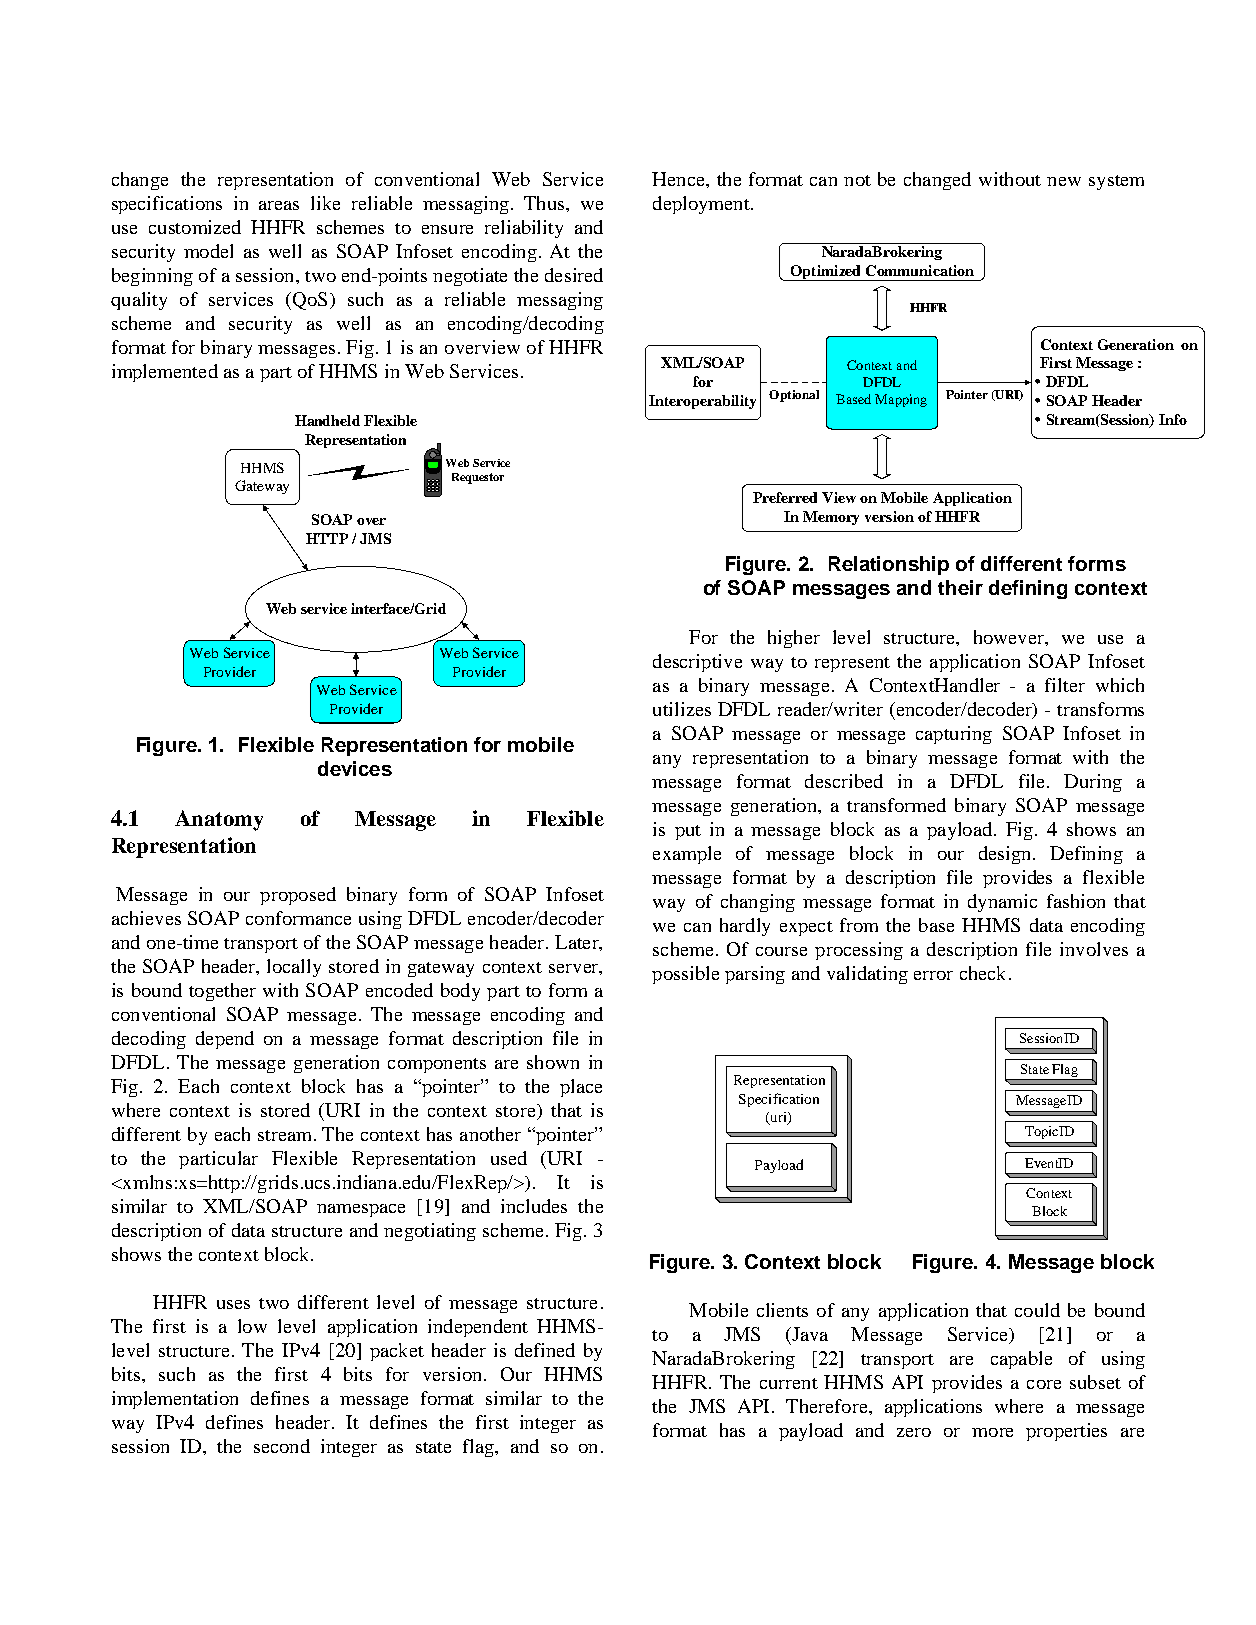 This page has height=1625, width=1256. Describe the element at coordinates (327, 420) in the page. I see `Handheld` at that location.
